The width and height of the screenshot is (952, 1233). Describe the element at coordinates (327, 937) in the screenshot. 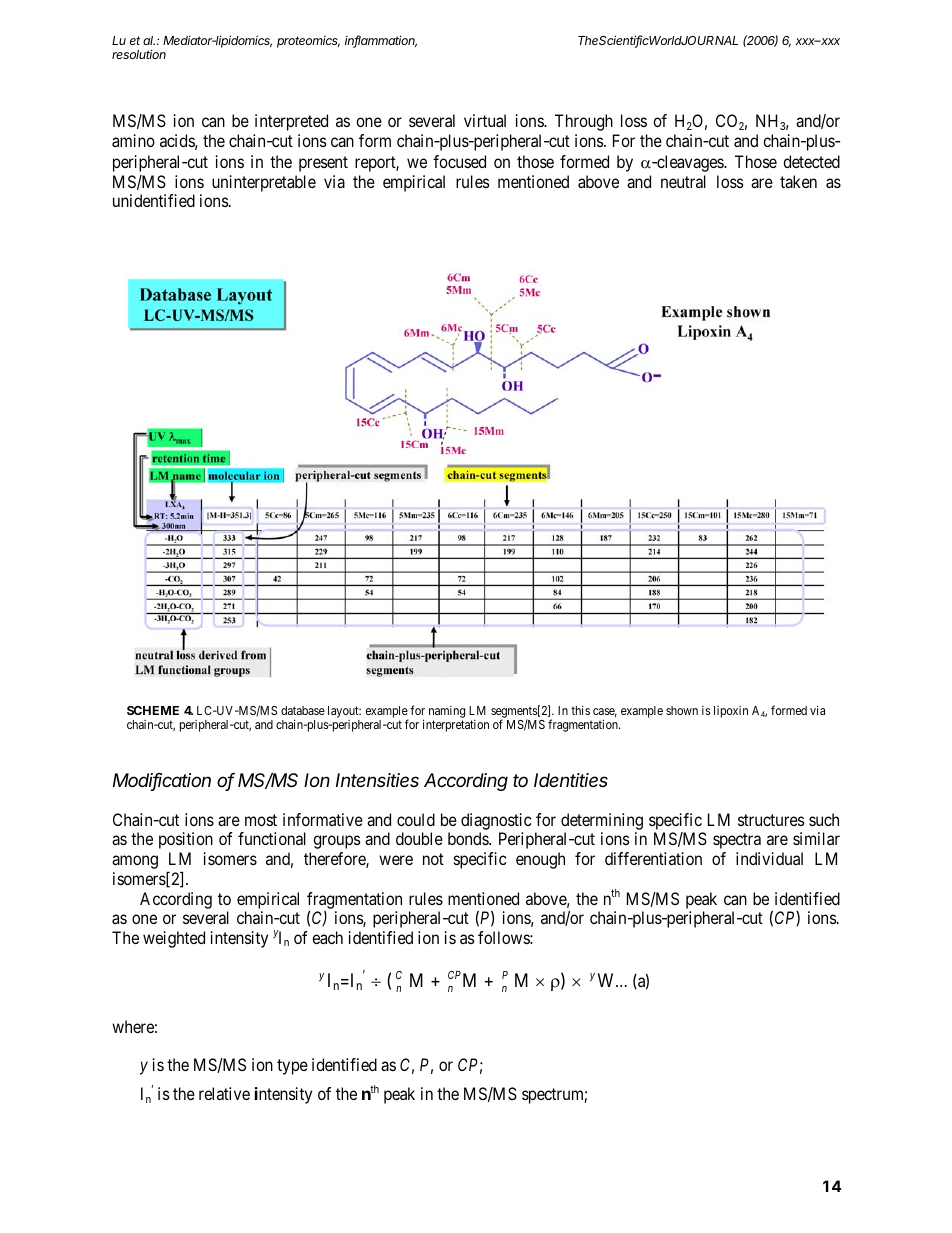

I see `each` at that location.
